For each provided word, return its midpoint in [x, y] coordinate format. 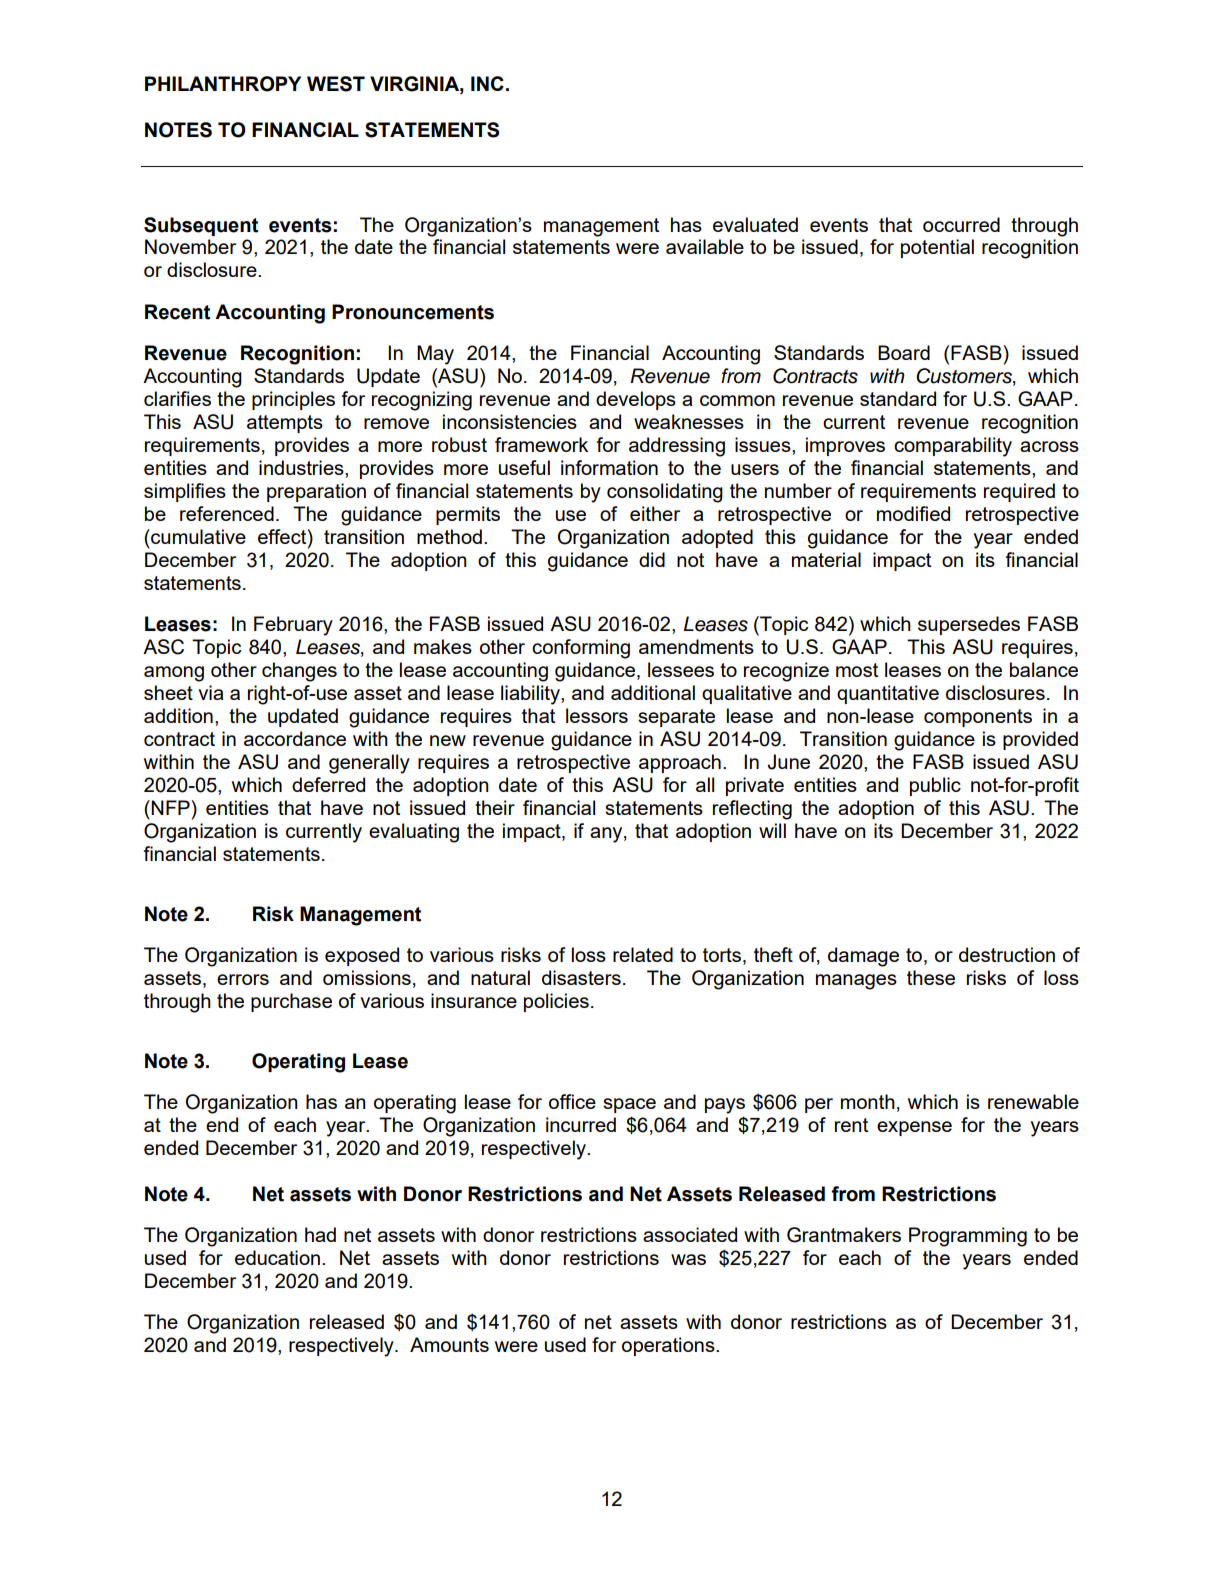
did [652, 559]
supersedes [969, 625]
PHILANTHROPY [223, 84]
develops [636, 400]
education [277, 1257]
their [495, 807]
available [705, 246]
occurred [961, 224]
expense [914, 1128]
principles [293, 400]
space [629, 1105]
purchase [291, 1002]
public [935, 786]
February [293, 626]
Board [904, 352]
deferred [328, 784]
